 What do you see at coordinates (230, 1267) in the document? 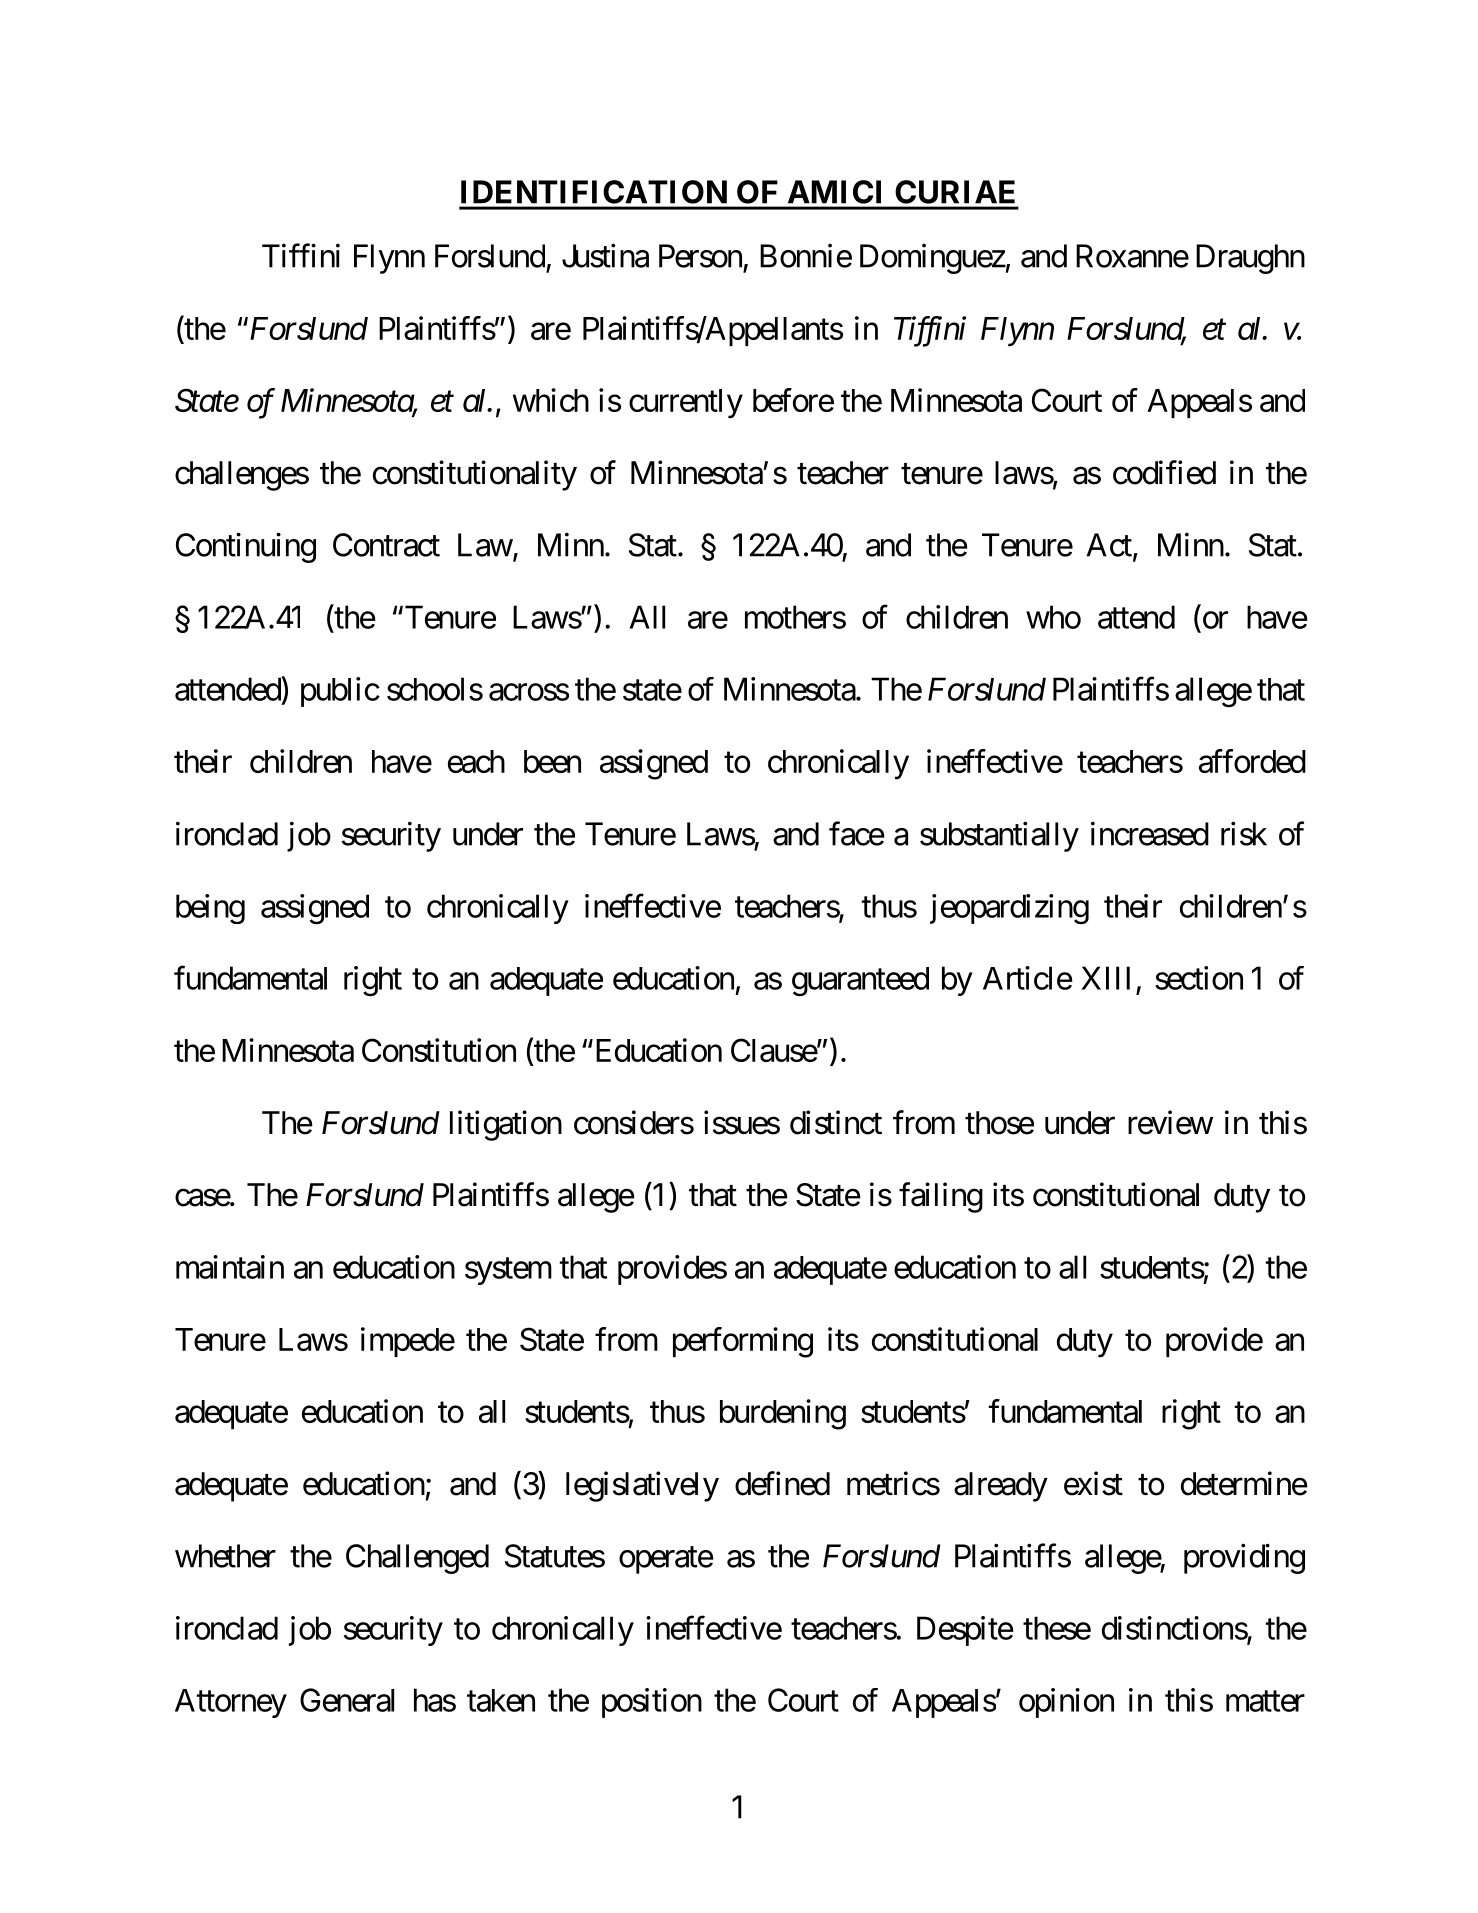
I see `maintain` at bounding box center [230, 1267].
